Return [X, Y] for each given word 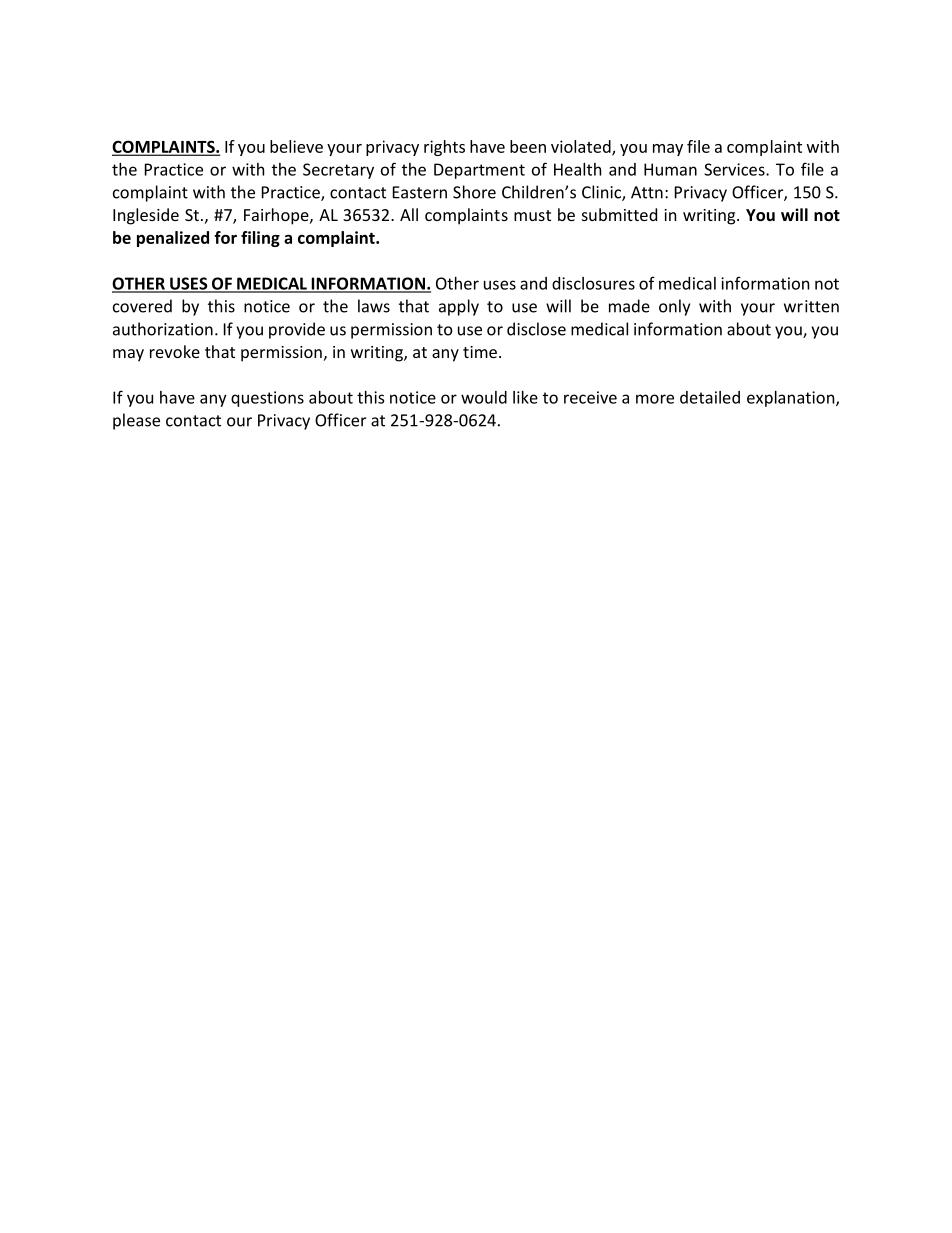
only [674, 307]
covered [142, 306]
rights [444, 148]
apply [459, 307]
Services [735, 169]
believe [296, 146]
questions [267, 399]
